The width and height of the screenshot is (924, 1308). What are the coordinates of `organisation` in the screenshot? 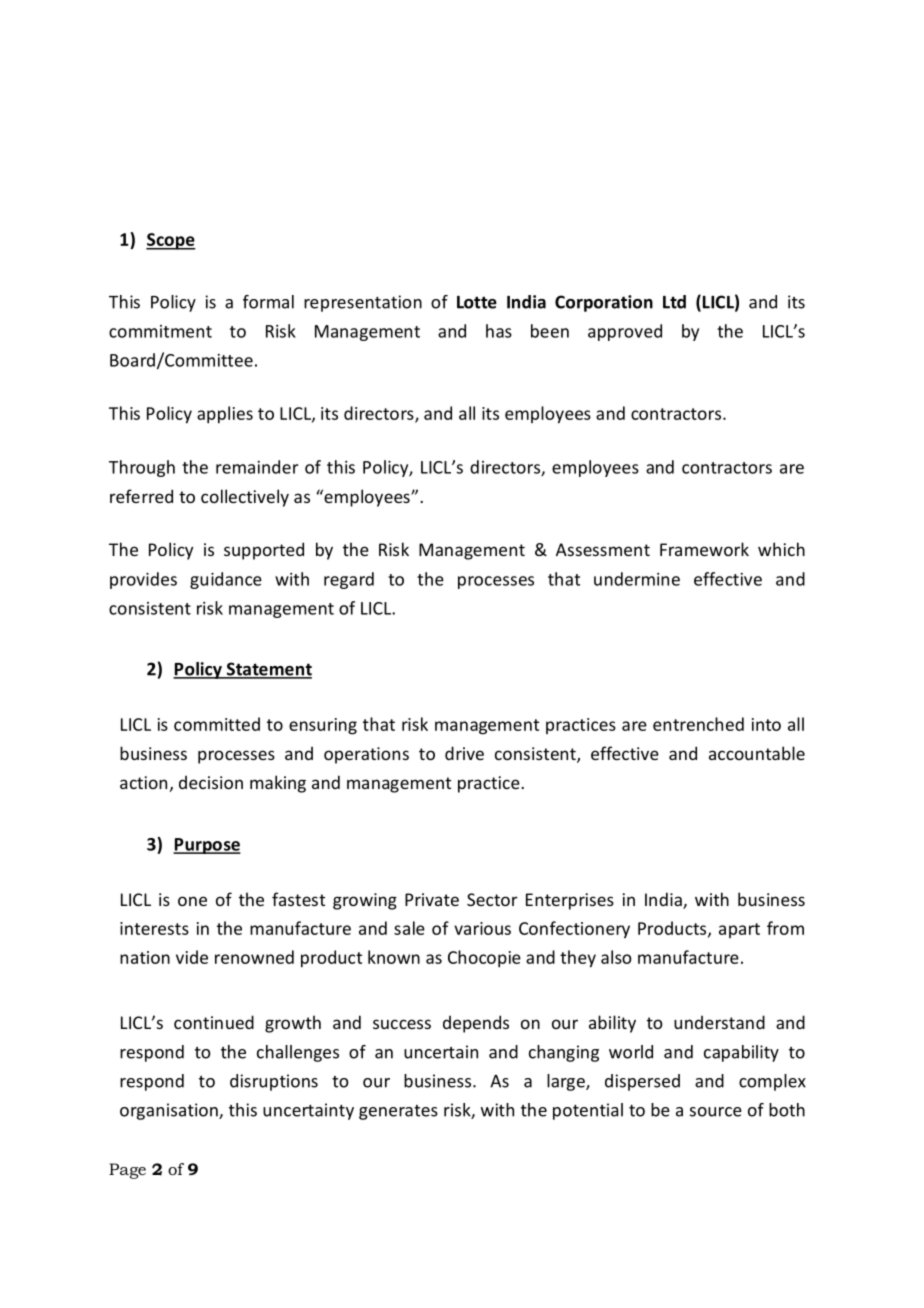 It's located at (170, 1111).
